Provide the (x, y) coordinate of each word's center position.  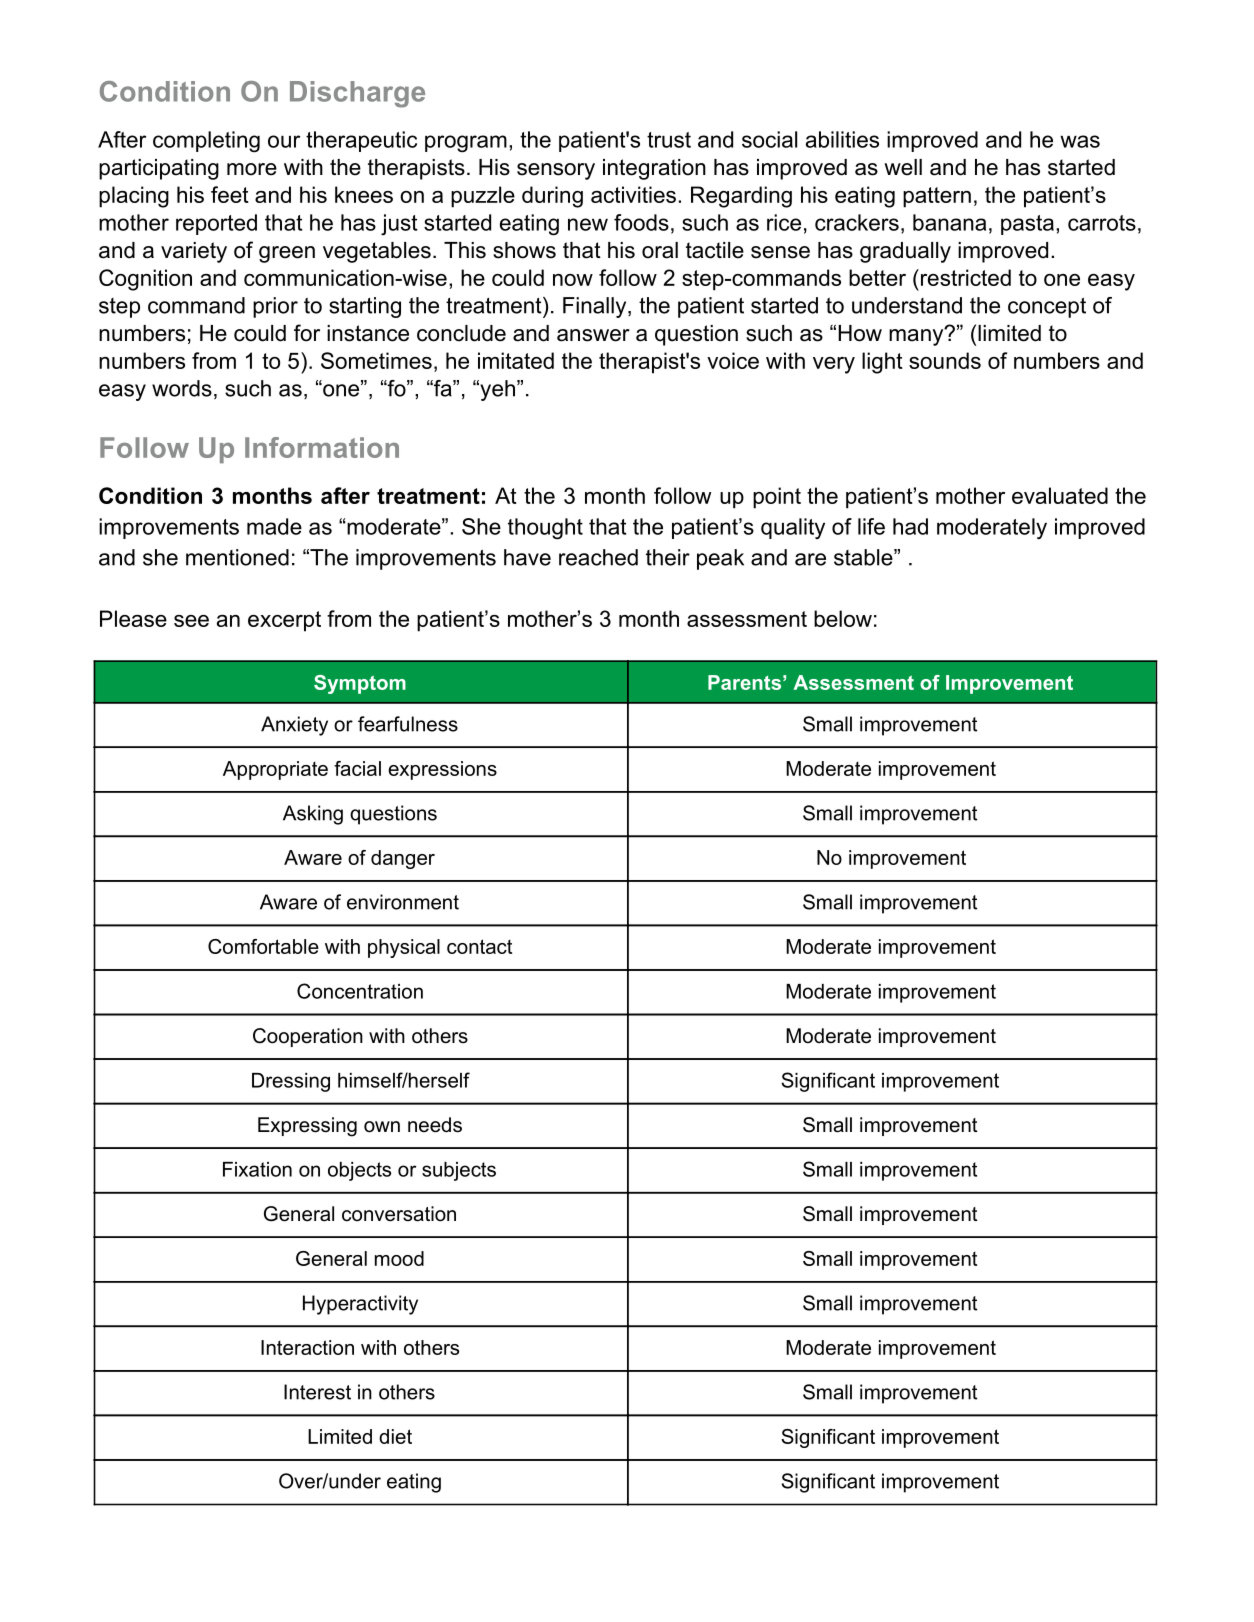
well (903, 167)
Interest (317, 1392)
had (910, 526)
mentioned (237, 557)
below (843, 618)
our (284, 141)
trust (669, 140)
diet (395, 1436)
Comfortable (263, 946)
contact (479, 946)
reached (598, 557)
